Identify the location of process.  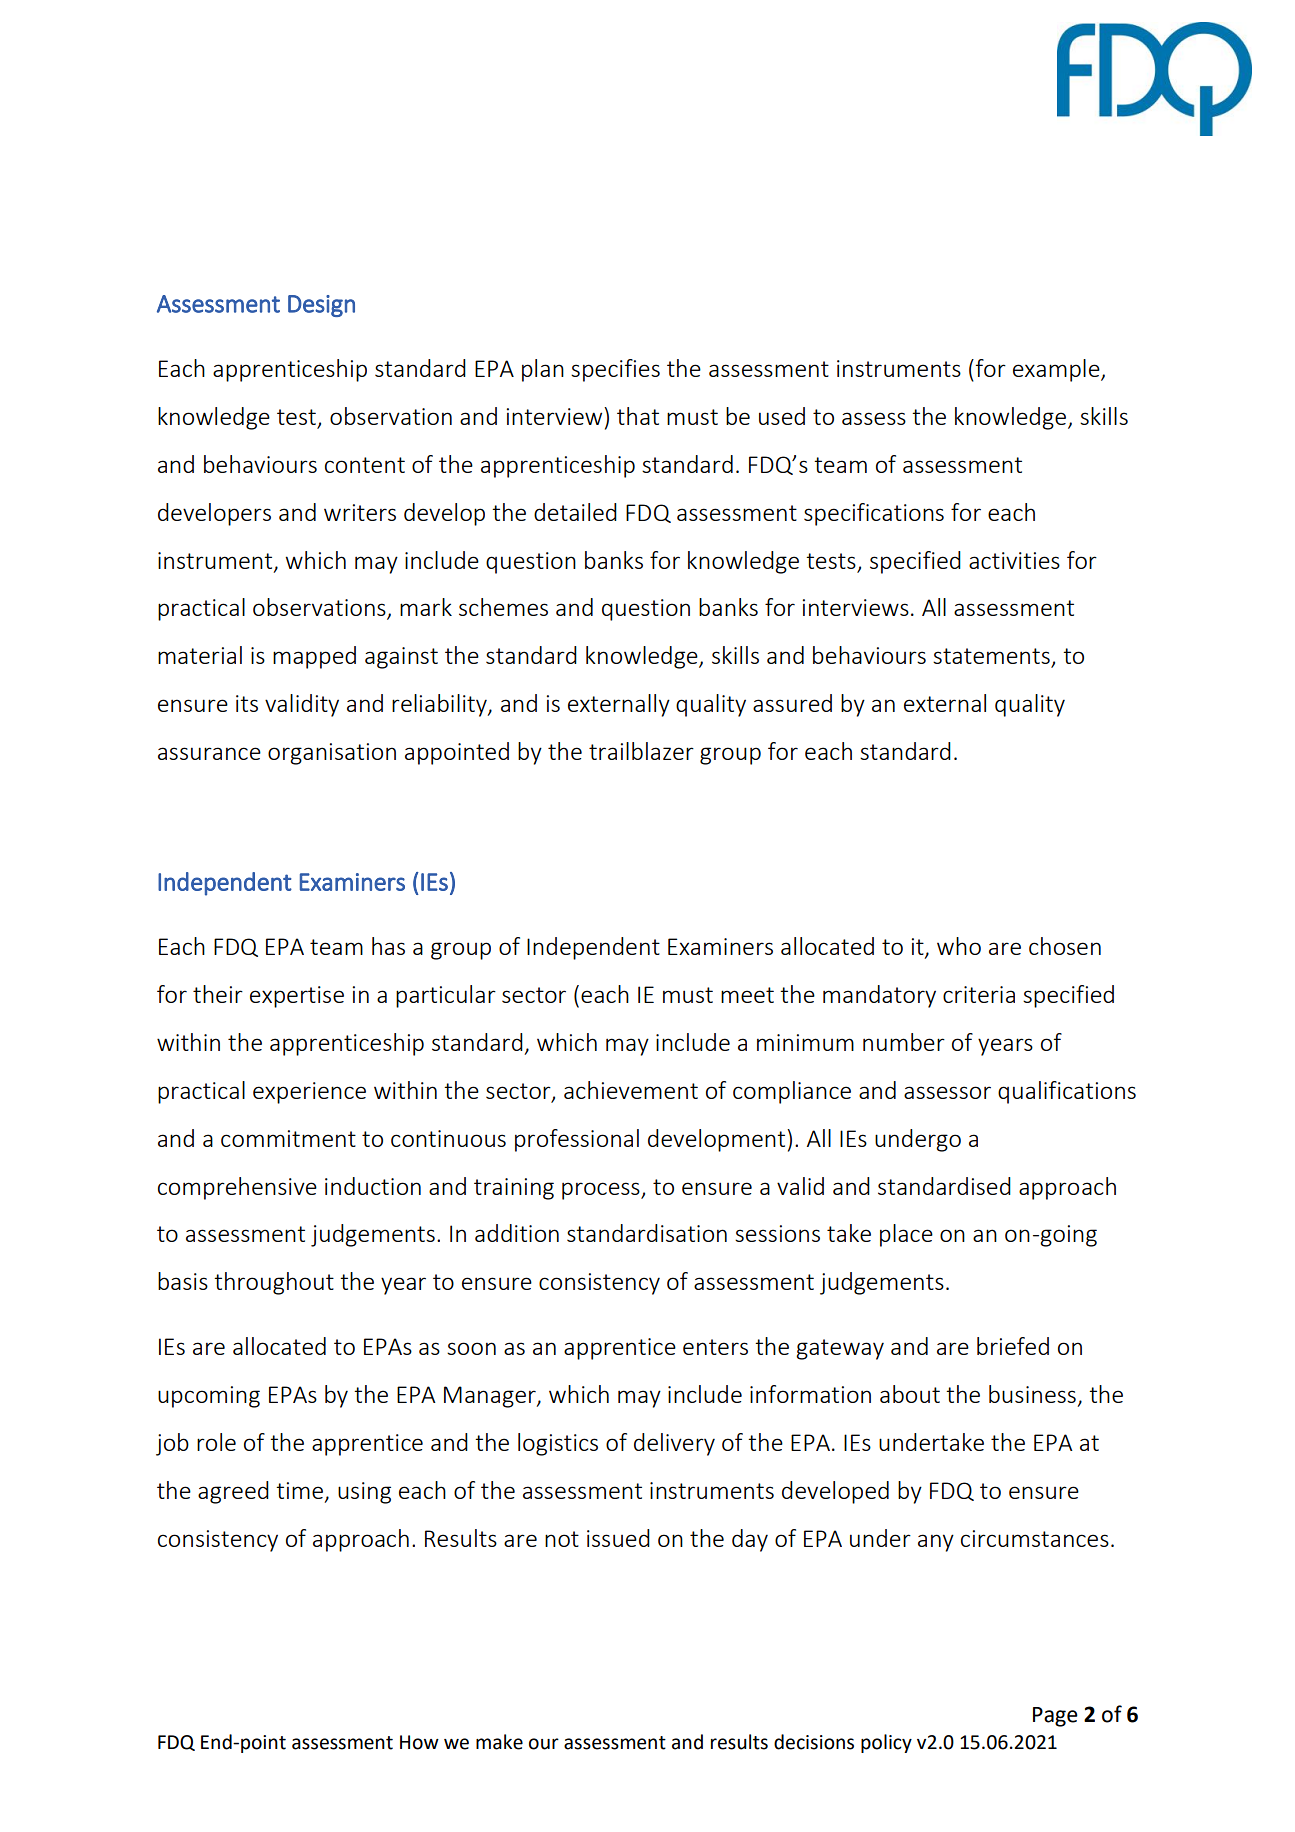
(602, 1191).
